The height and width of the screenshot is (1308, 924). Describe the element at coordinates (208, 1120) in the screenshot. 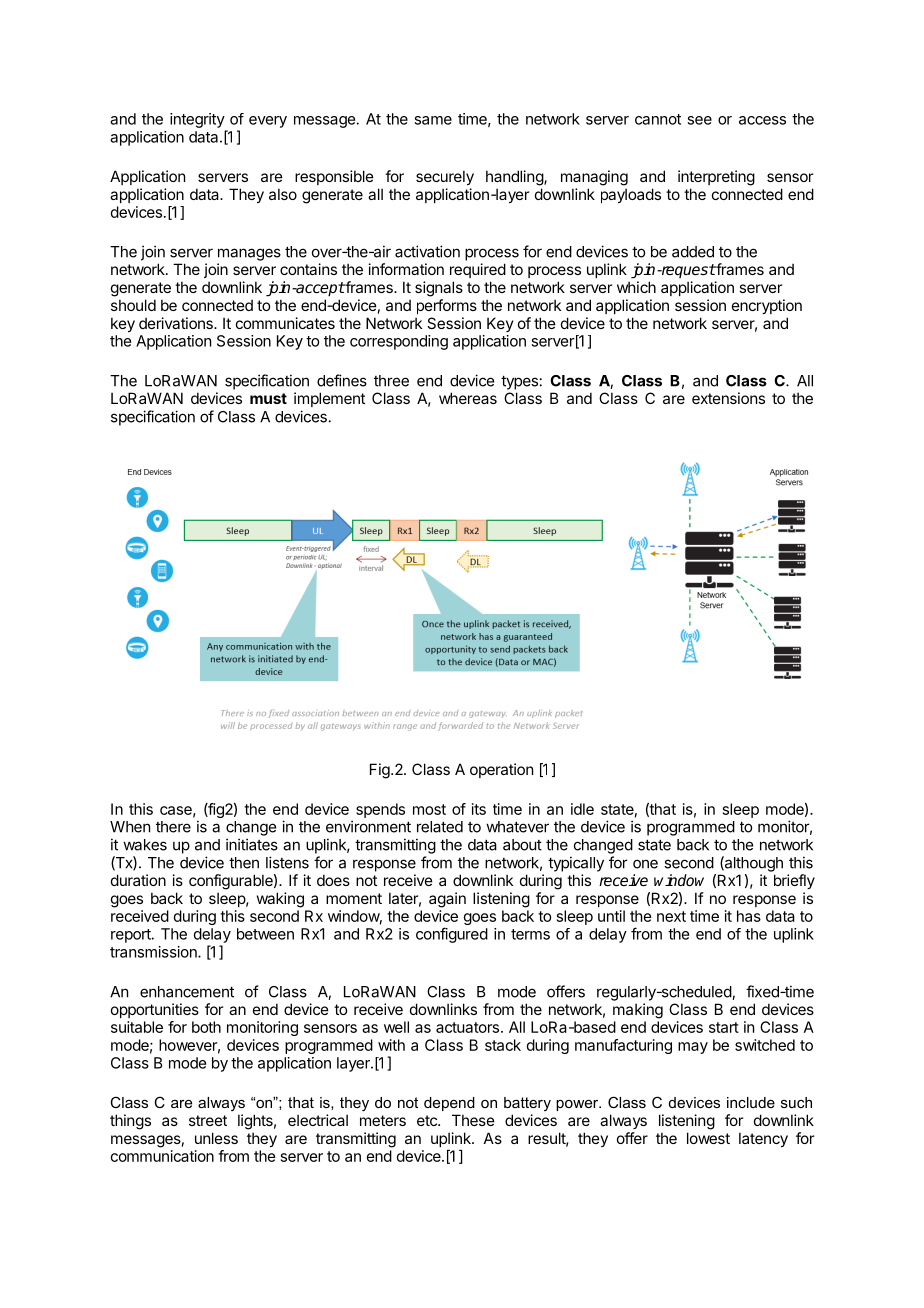

I see `street` at that location.
